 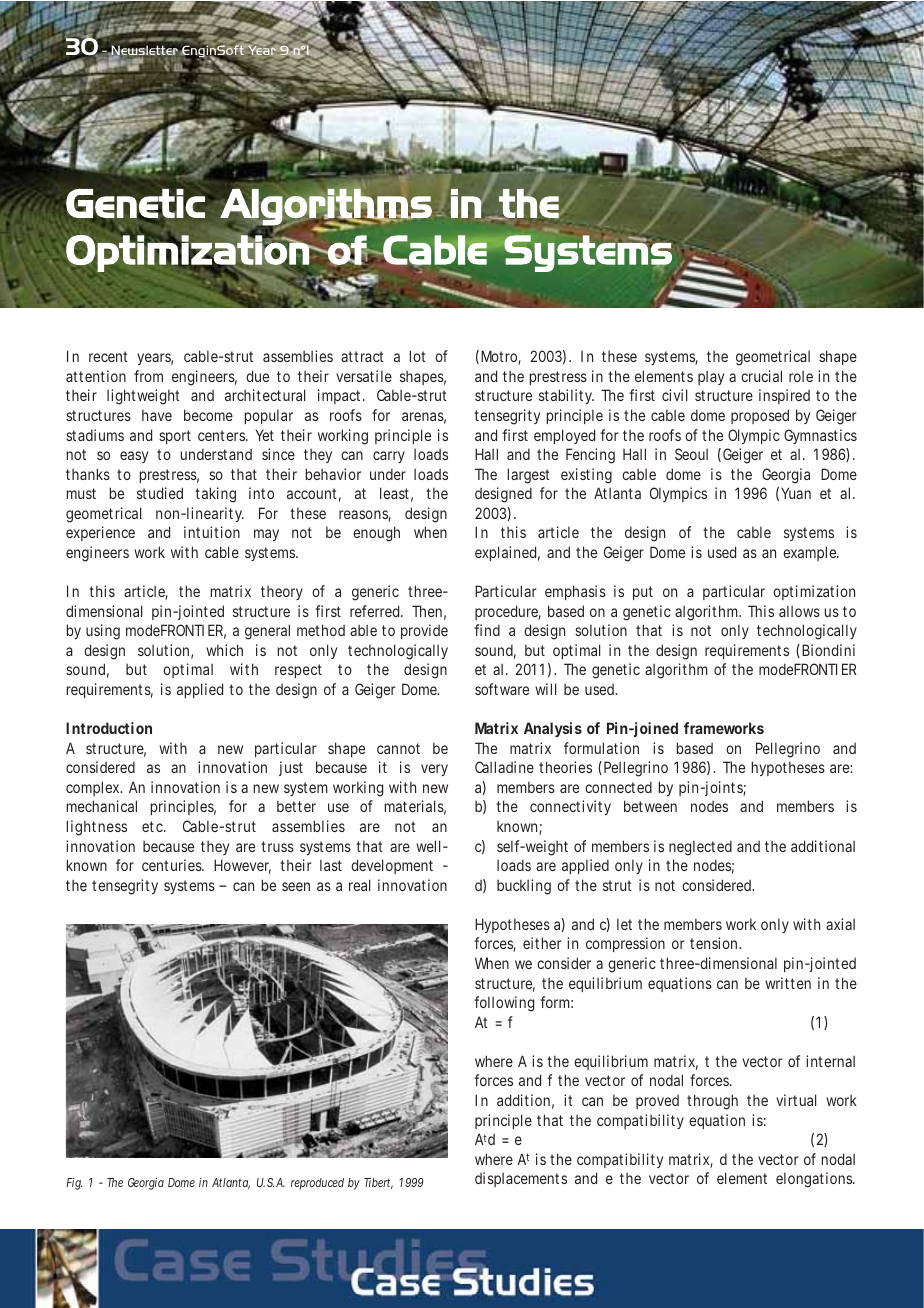 I want to click on centuries, so click(x=173, y=865).
